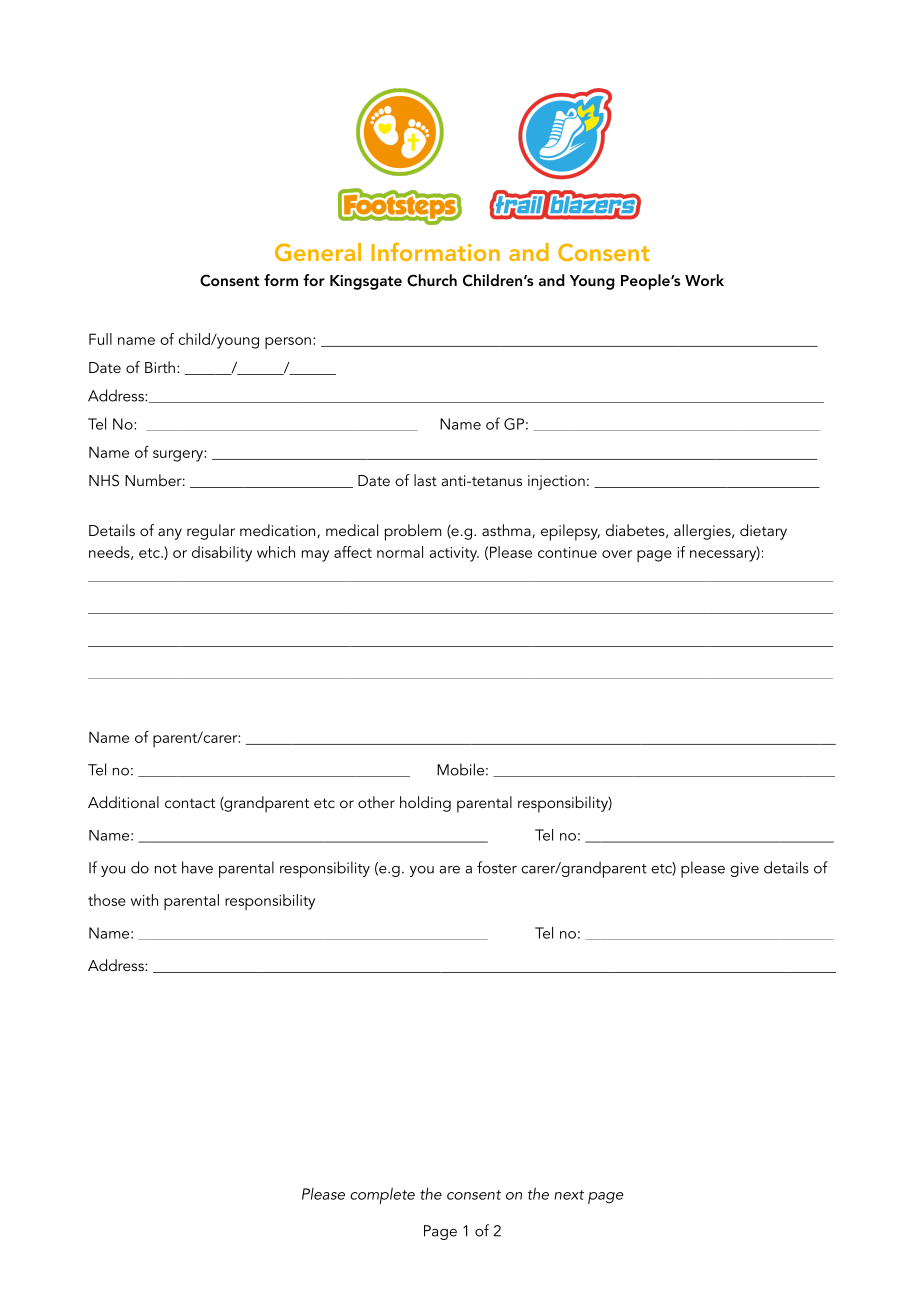 This screenshot has height=1308, width=924. Describe the element at coordinates (744, 869) in the screenshot. I see `give` at that location.
